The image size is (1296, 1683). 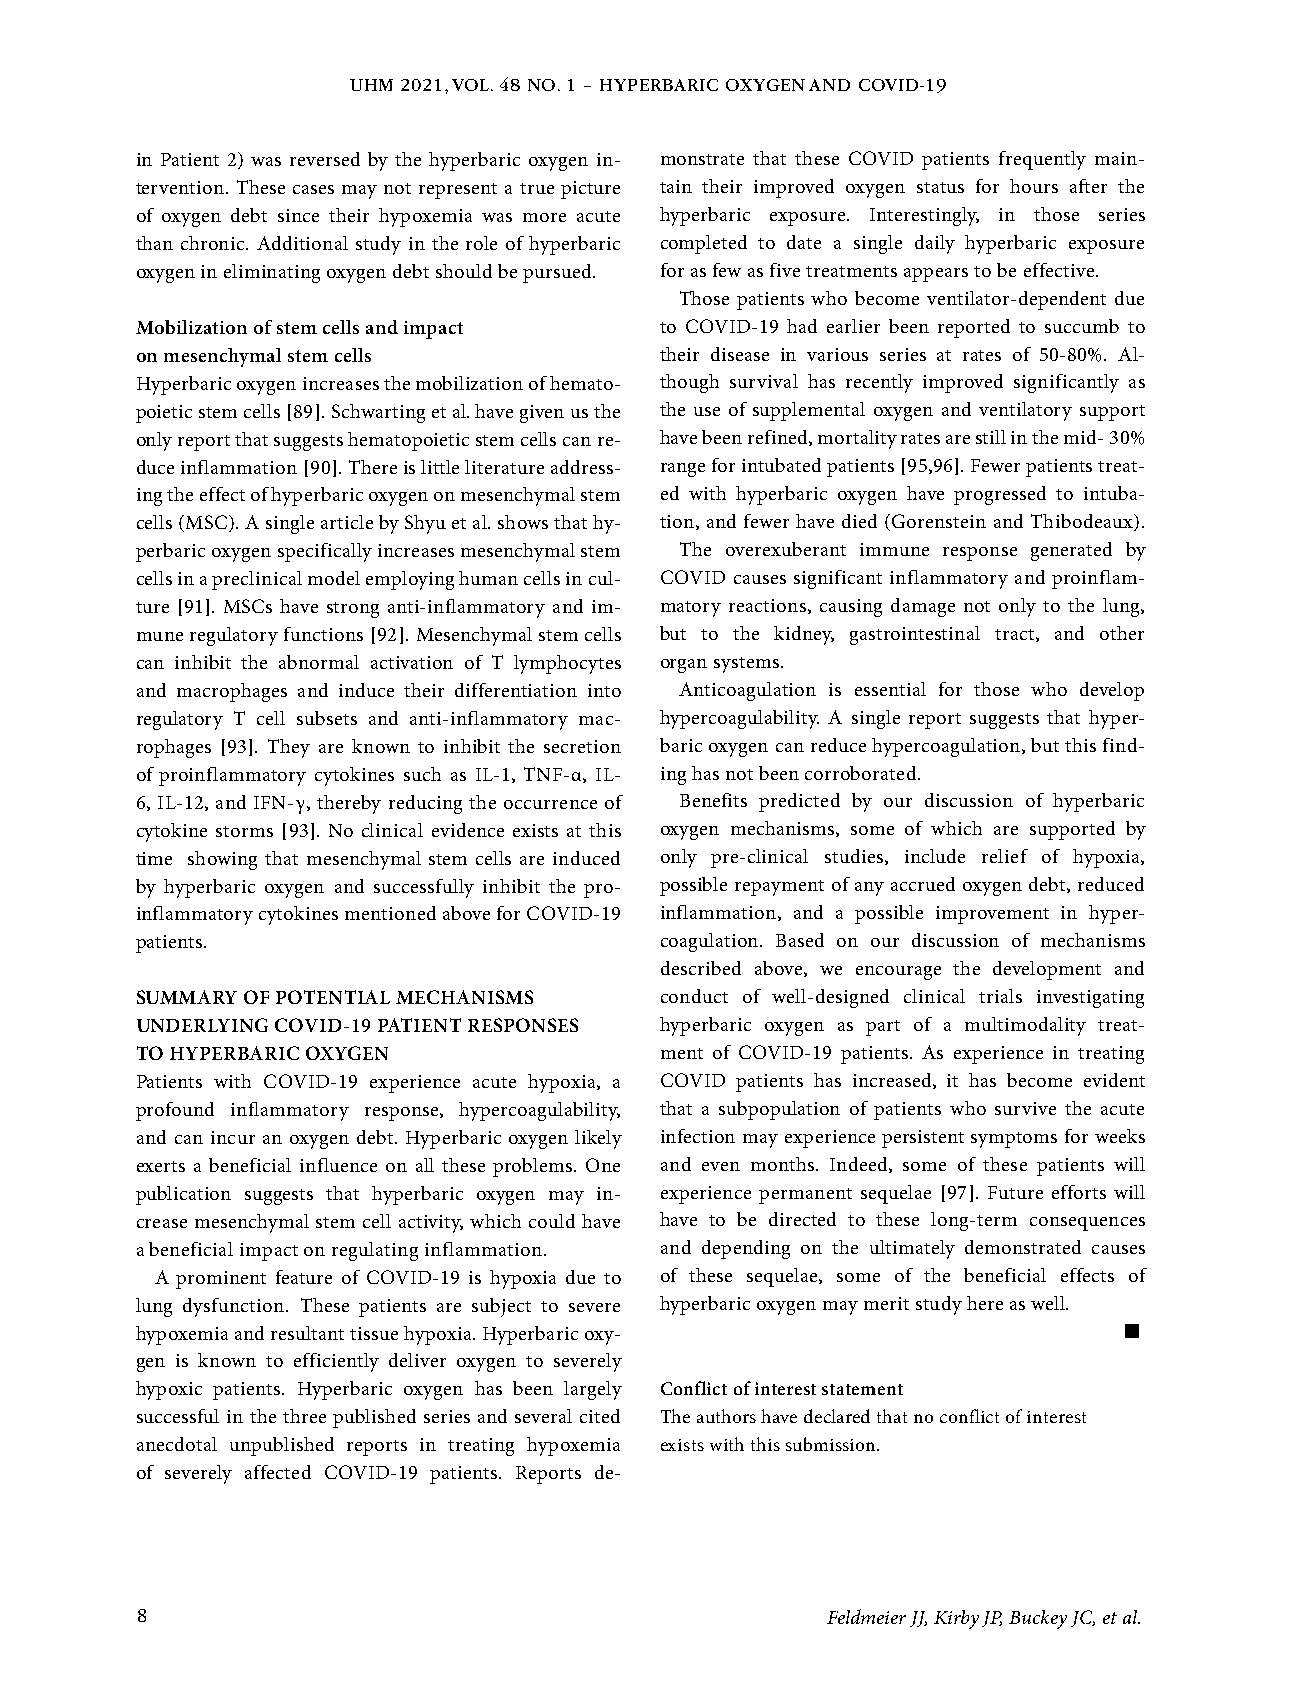 I want to click on generated, so click(x=1071, y=551).
